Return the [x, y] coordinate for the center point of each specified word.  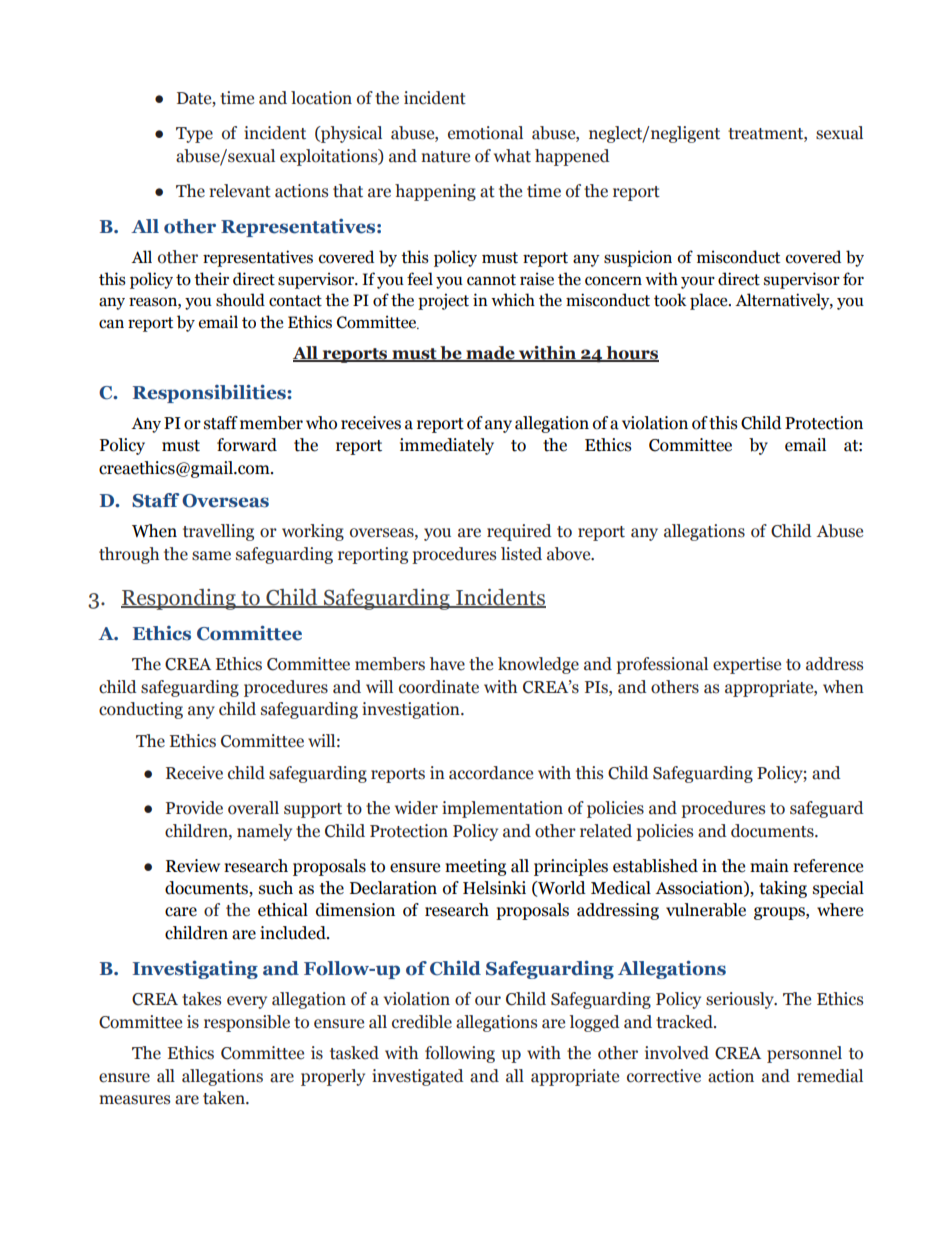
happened [572, 157]
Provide [194, 808]
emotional [485, 133]
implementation [502, 809]
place [710, 301]
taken [225, 1098]
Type [194, 135]
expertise [747, 665]
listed [521, 554]
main [769, 866]
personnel [804, 1054]
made [490, 354]
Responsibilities [210, 394]
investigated [418, 1077]
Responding [179, 599]
